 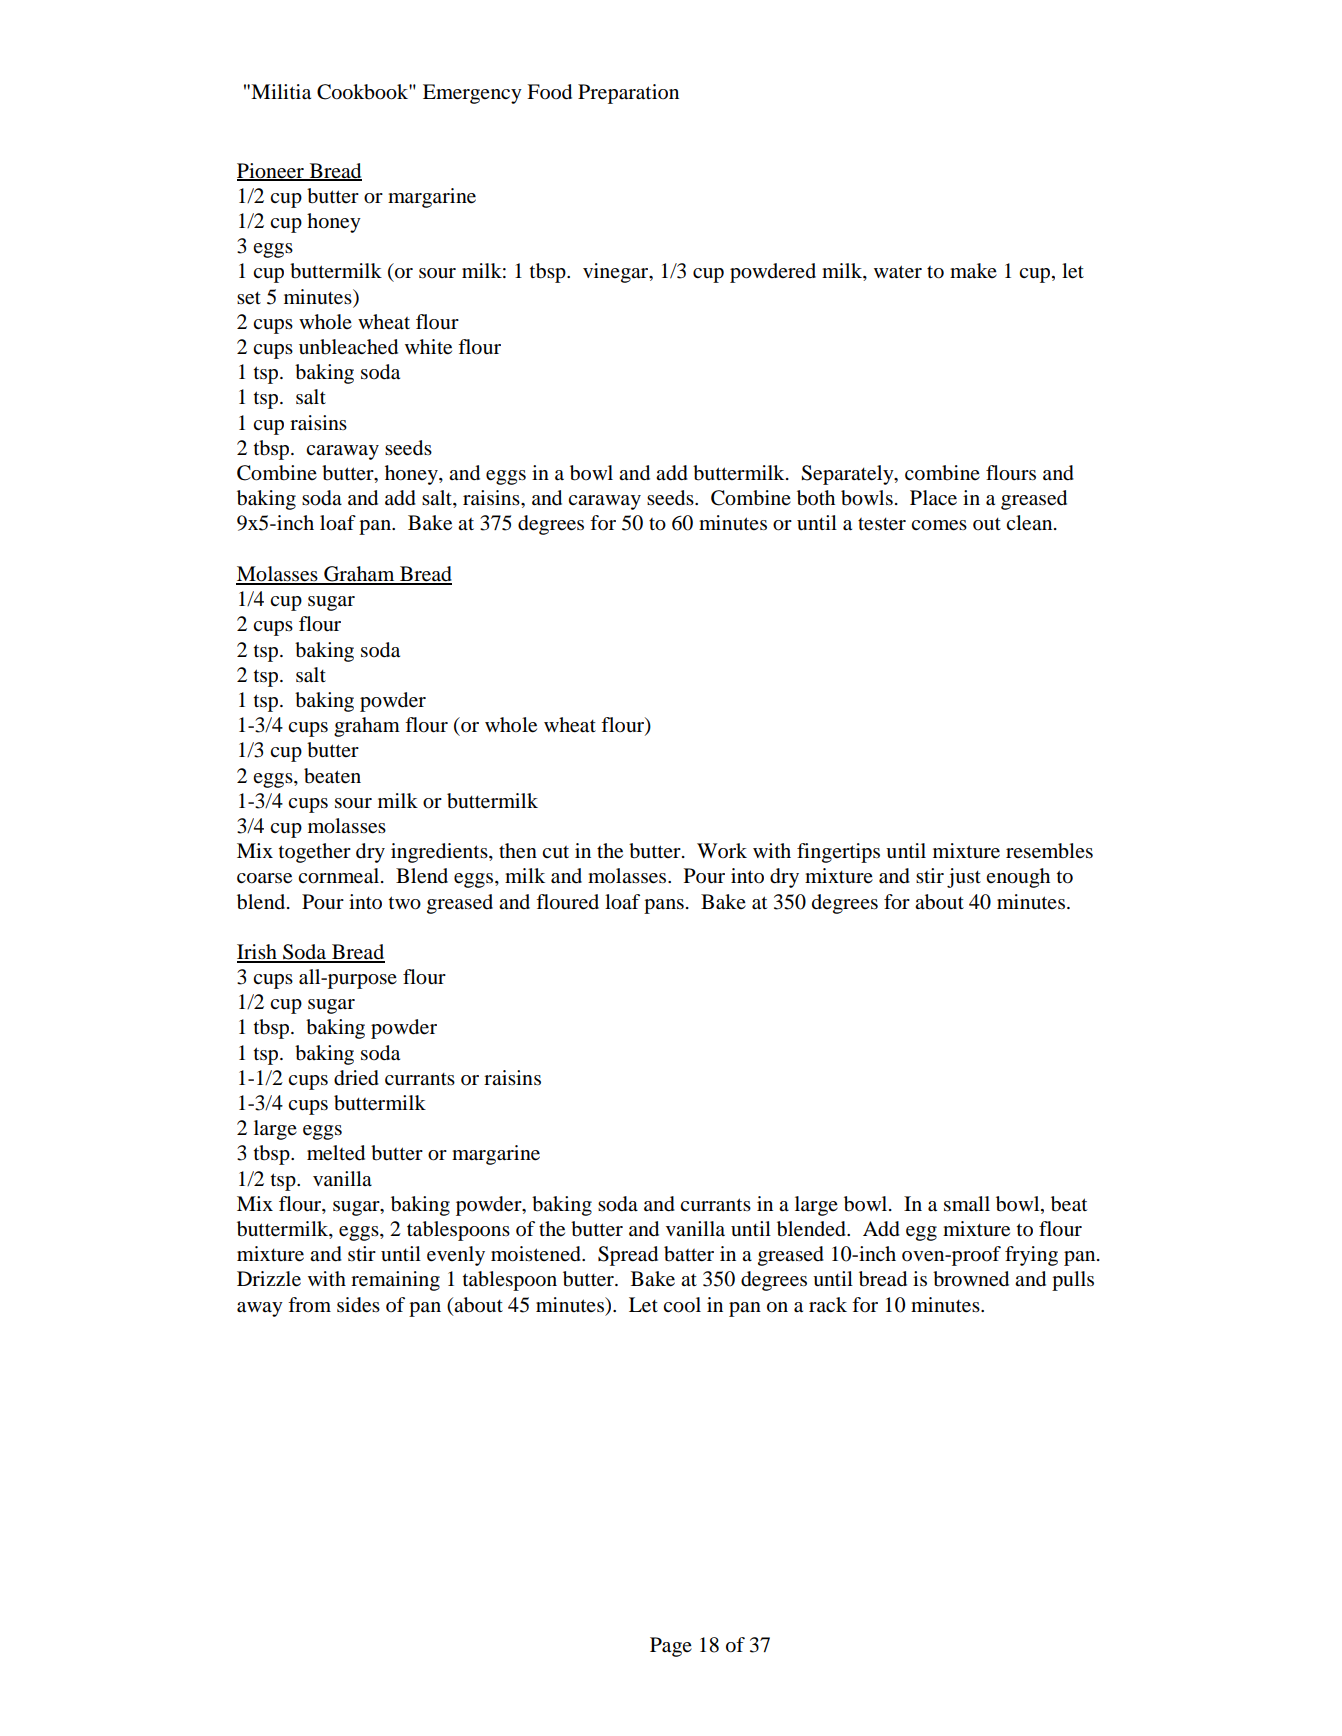 I want to click on Pioneer, so click(x=271, y=171).
